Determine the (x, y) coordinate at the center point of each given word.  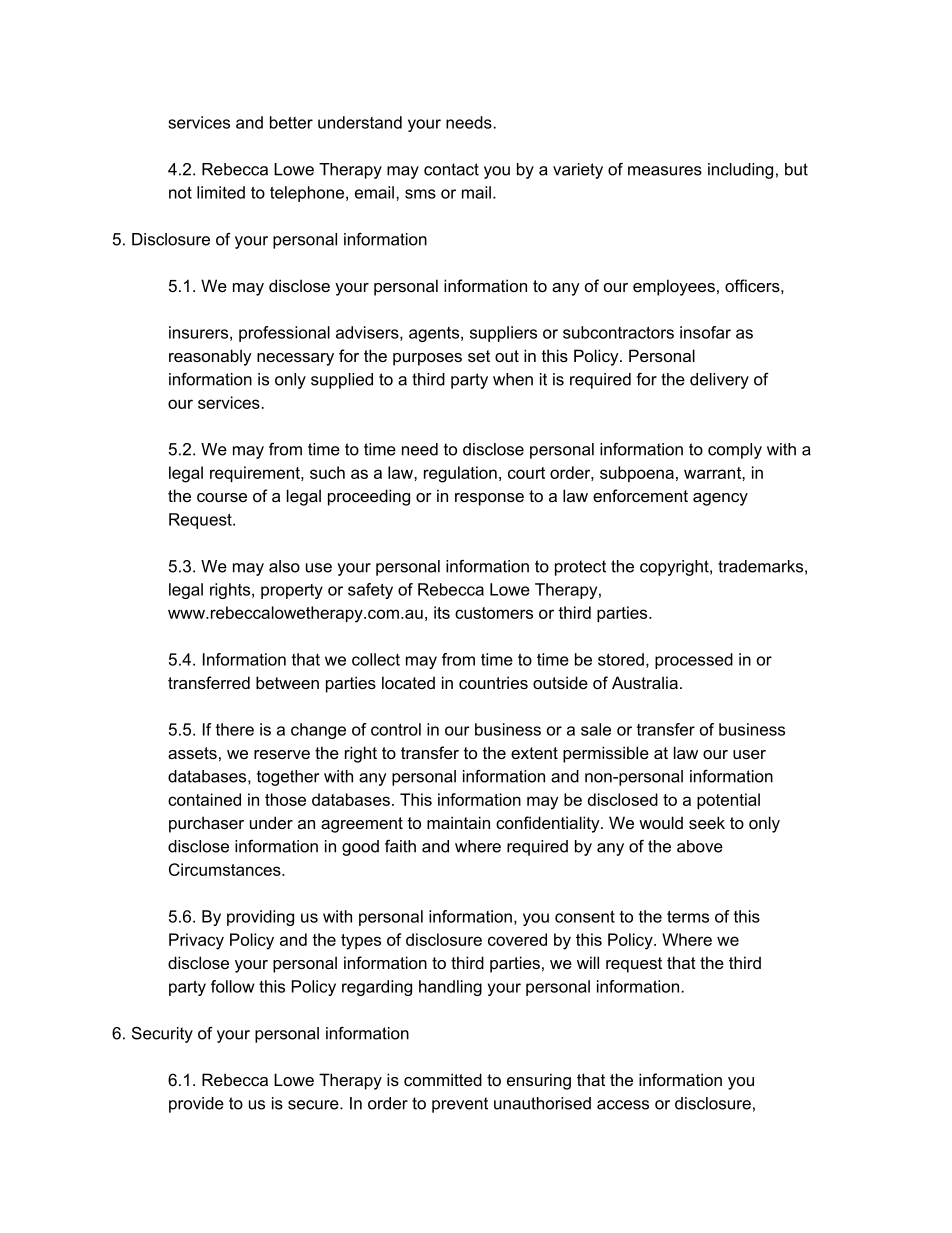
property (292, 591)
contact (451, 169)
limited (221, 192)
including (740, 171)
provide (196, 1105)
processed (694, 661)
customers (494, 613)
